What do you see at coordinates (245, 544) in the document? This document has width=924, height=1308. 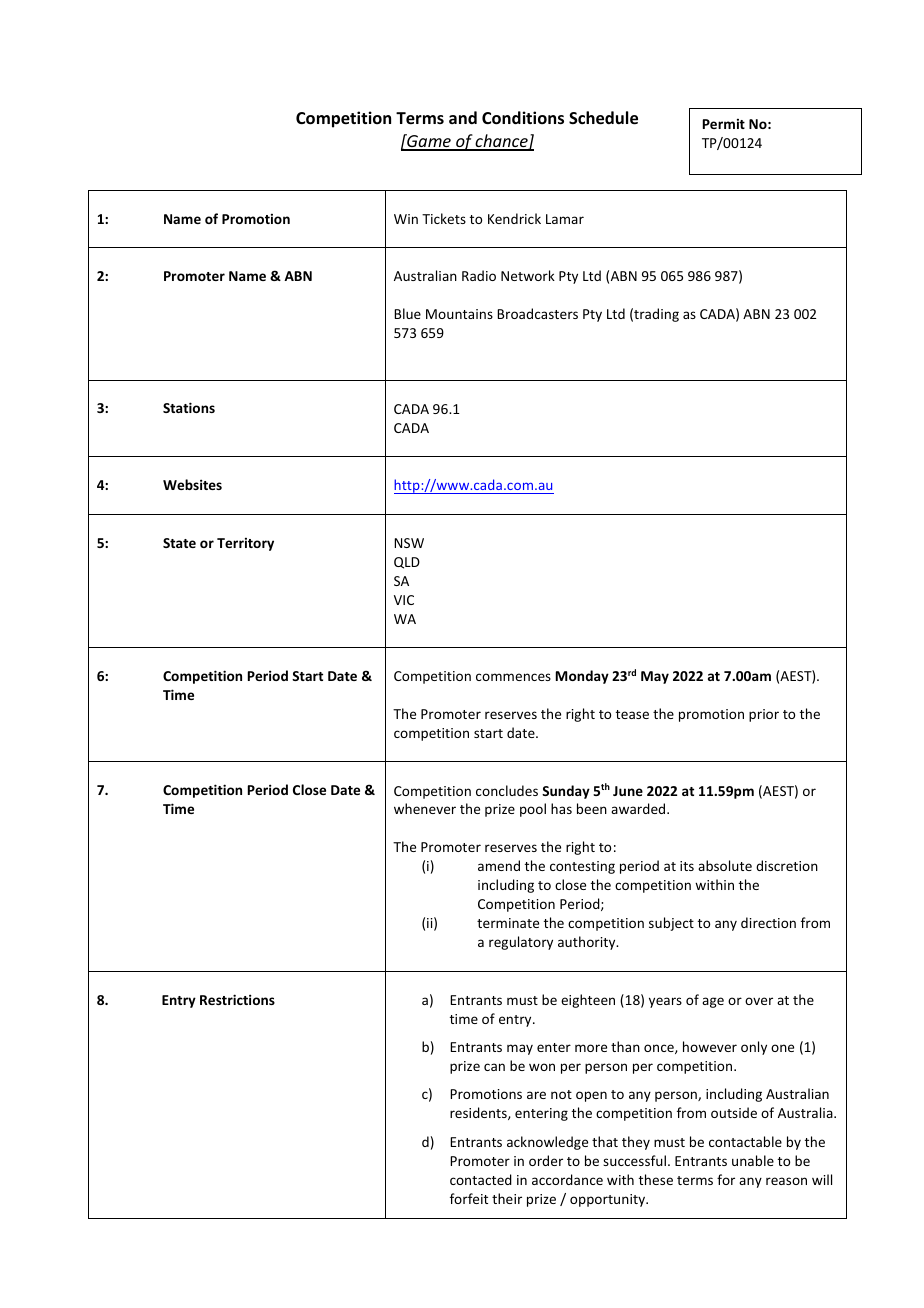 I see `Territory` at bounding box center [245, 544].
